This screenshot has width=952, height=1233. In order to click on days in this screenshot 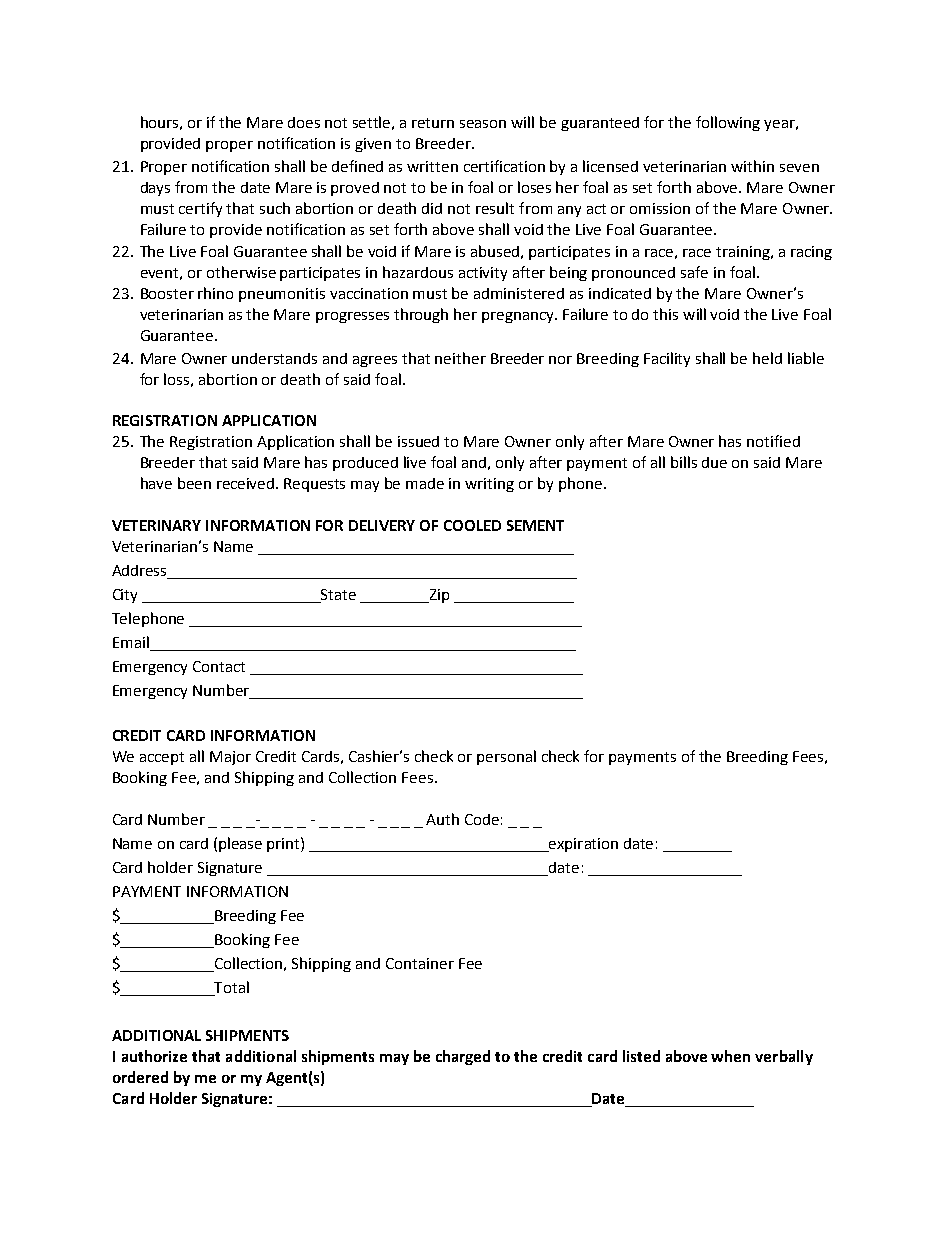, I will do `click(155, 189)`.
